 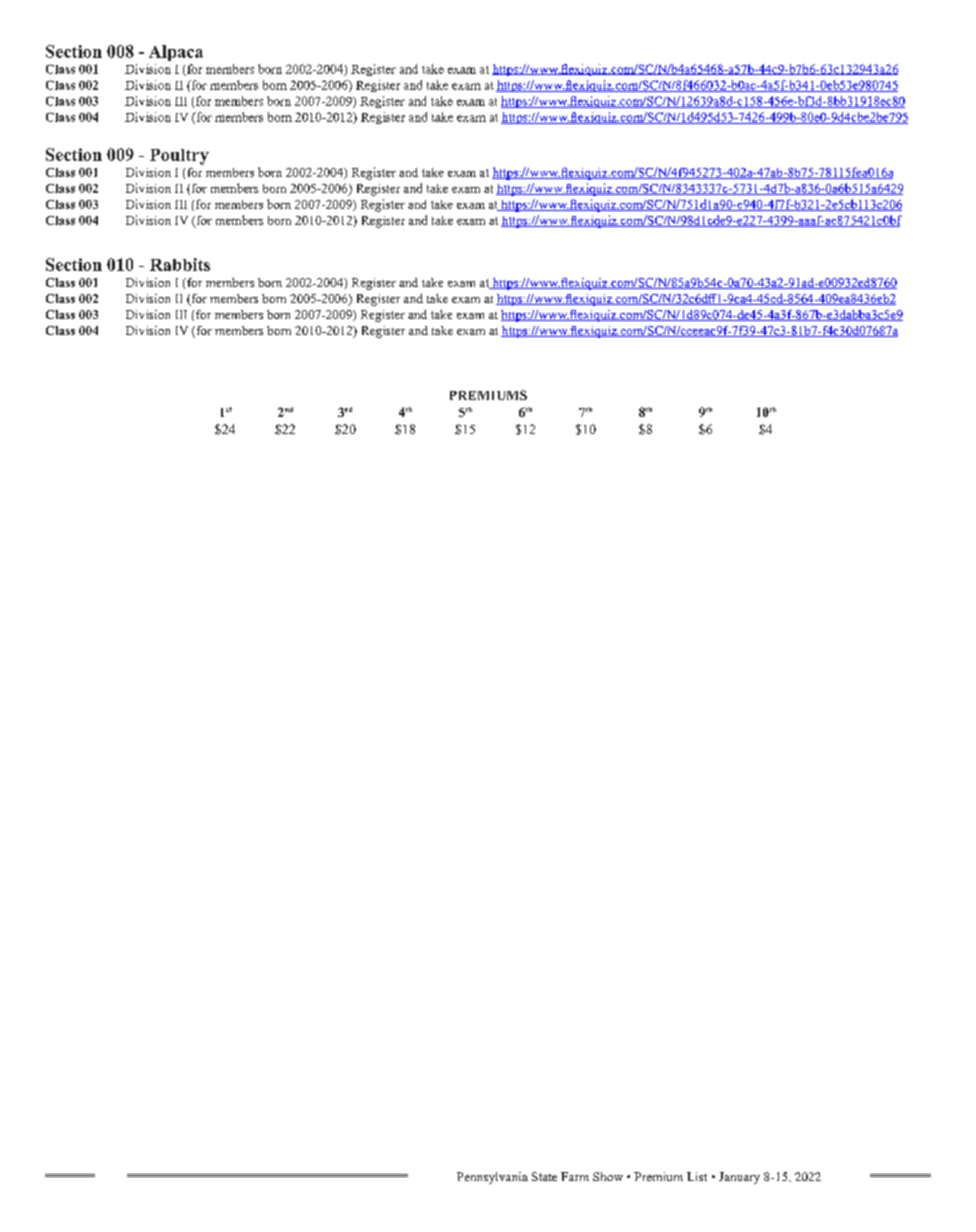 I want to click on Farm, so click(x=575, y=1176).
